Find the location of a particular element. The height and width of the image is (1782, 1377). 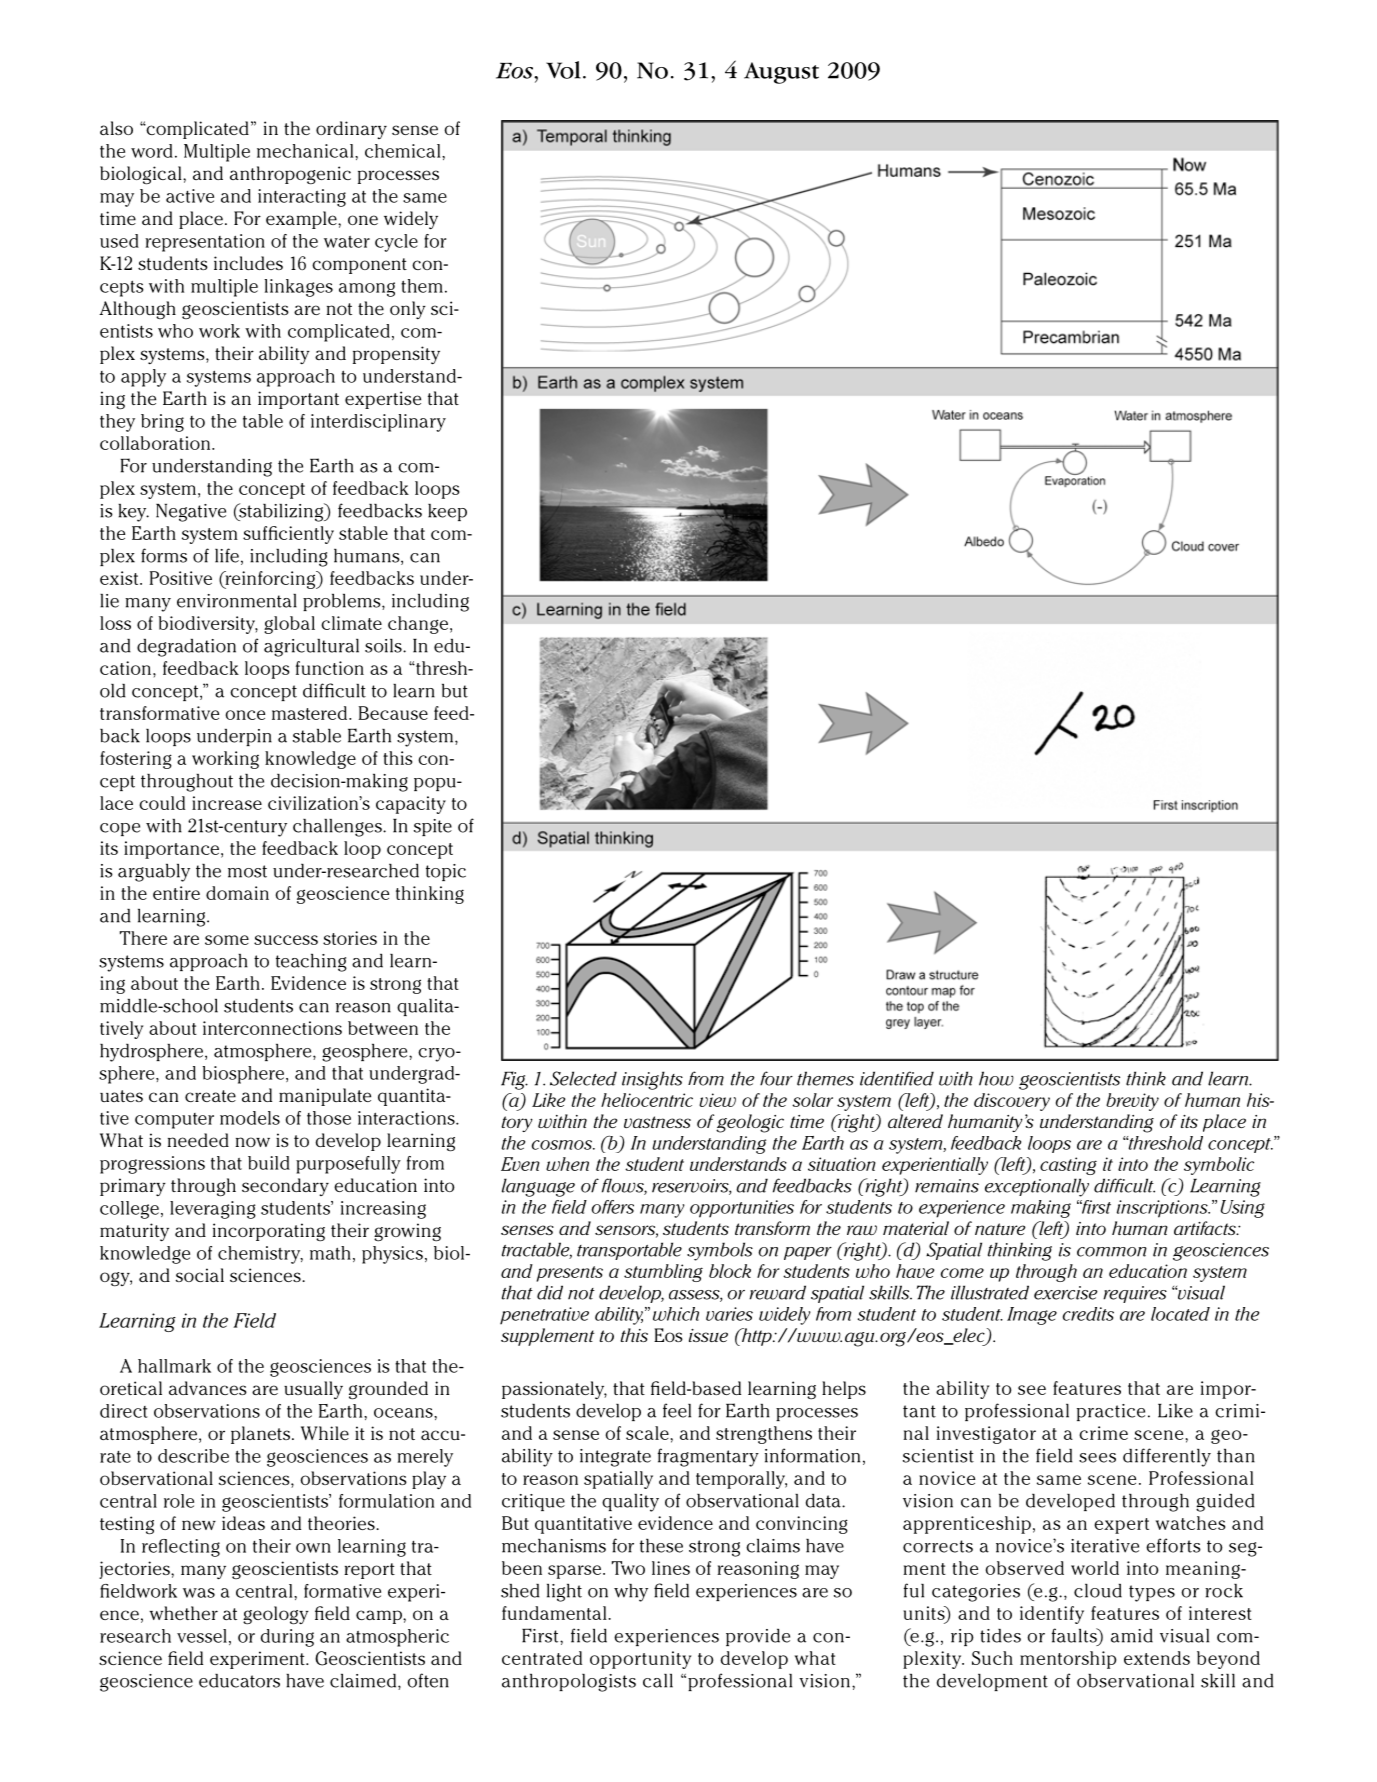

how is located at coordinates (996, 1078).
